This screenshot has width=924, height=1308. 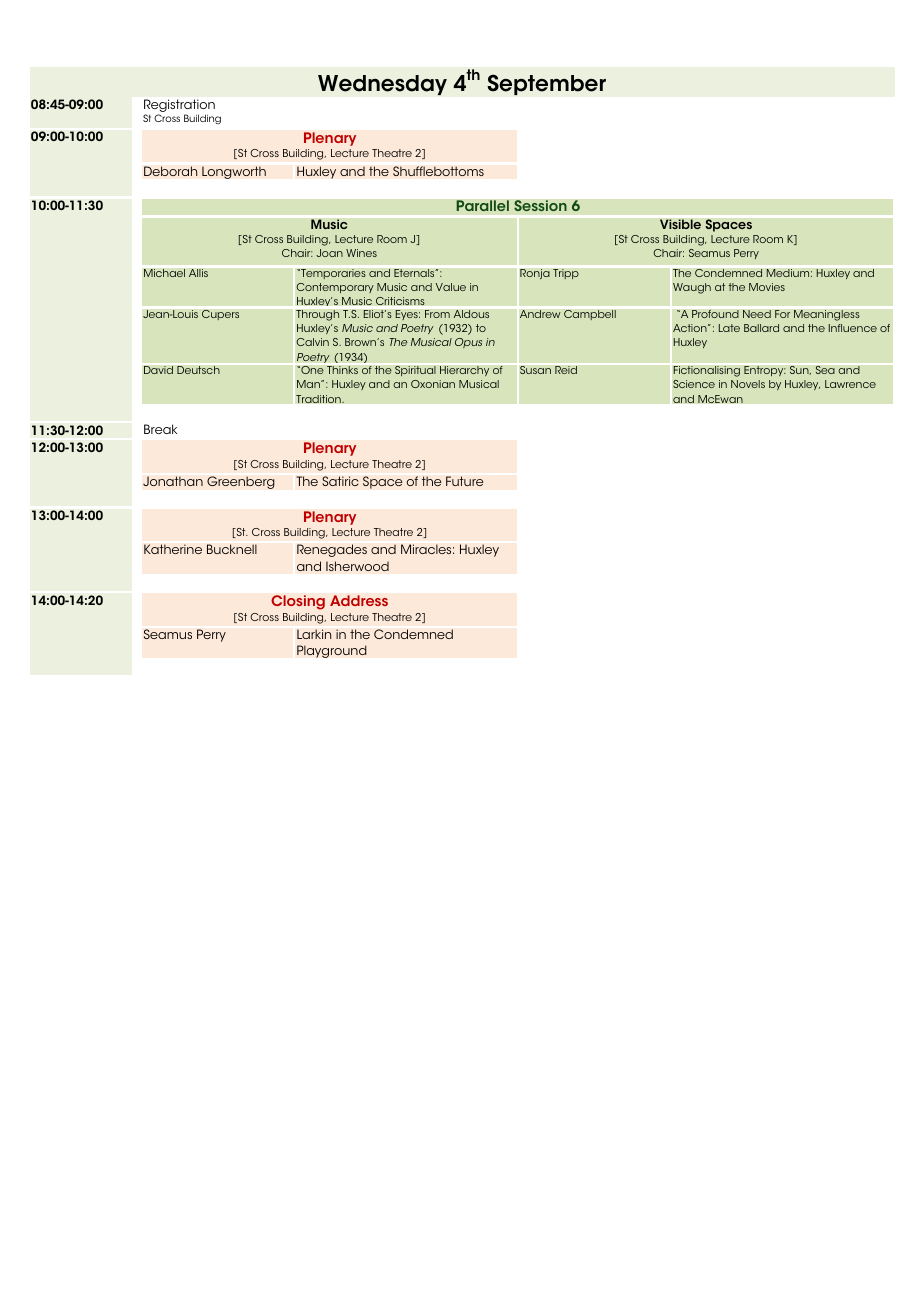 What do you see at coordinates (198, 370) in the screenshot?
I see `Deutsch` at bounding box center [198, 370].
